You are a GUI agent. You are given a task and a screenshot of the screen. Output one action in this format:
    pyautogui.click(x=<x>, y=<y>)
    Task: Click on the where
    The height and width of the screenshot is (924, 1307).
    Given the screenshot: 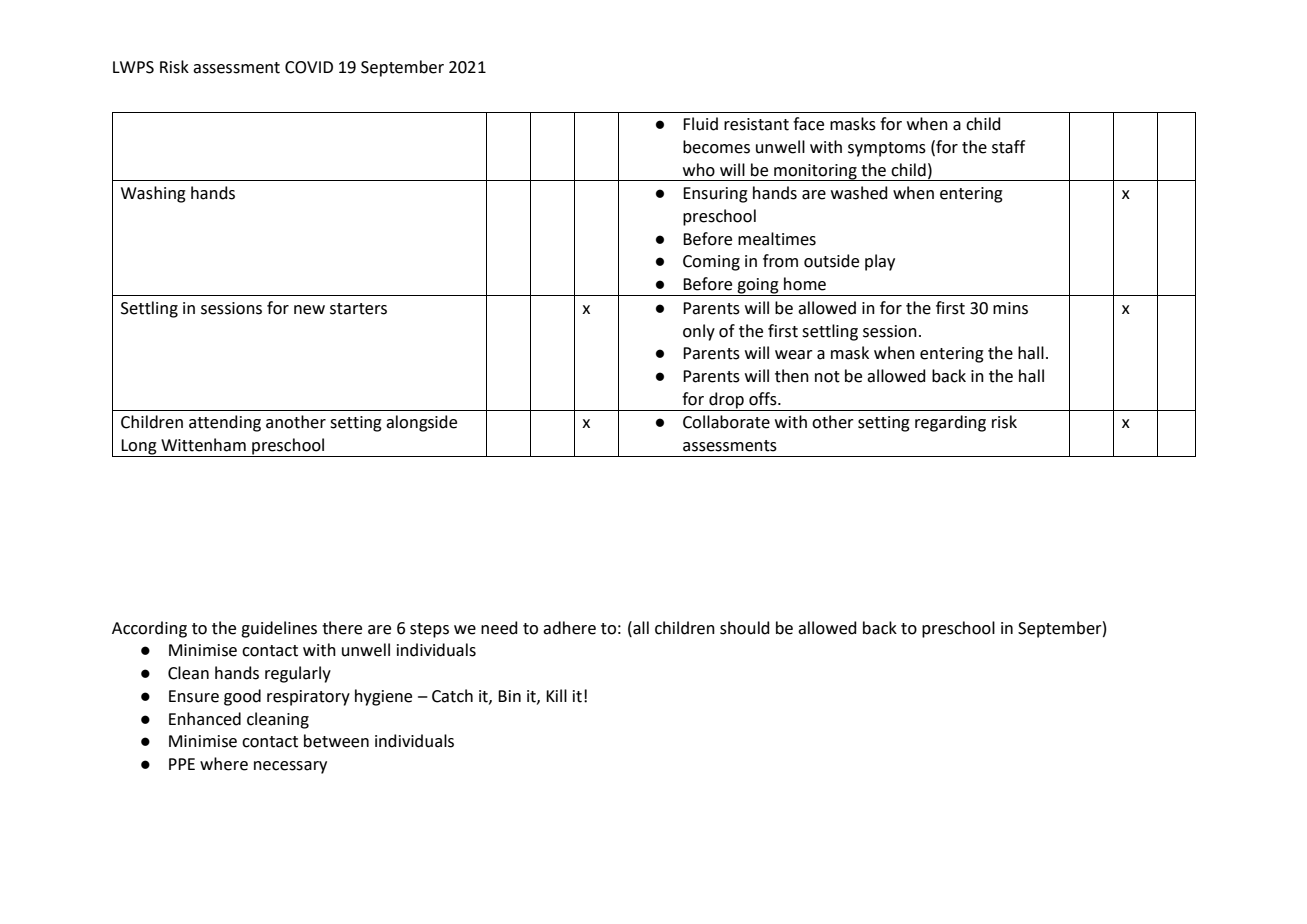 What is the action you would take?
    pyautogui.click(x=224, y=764)
